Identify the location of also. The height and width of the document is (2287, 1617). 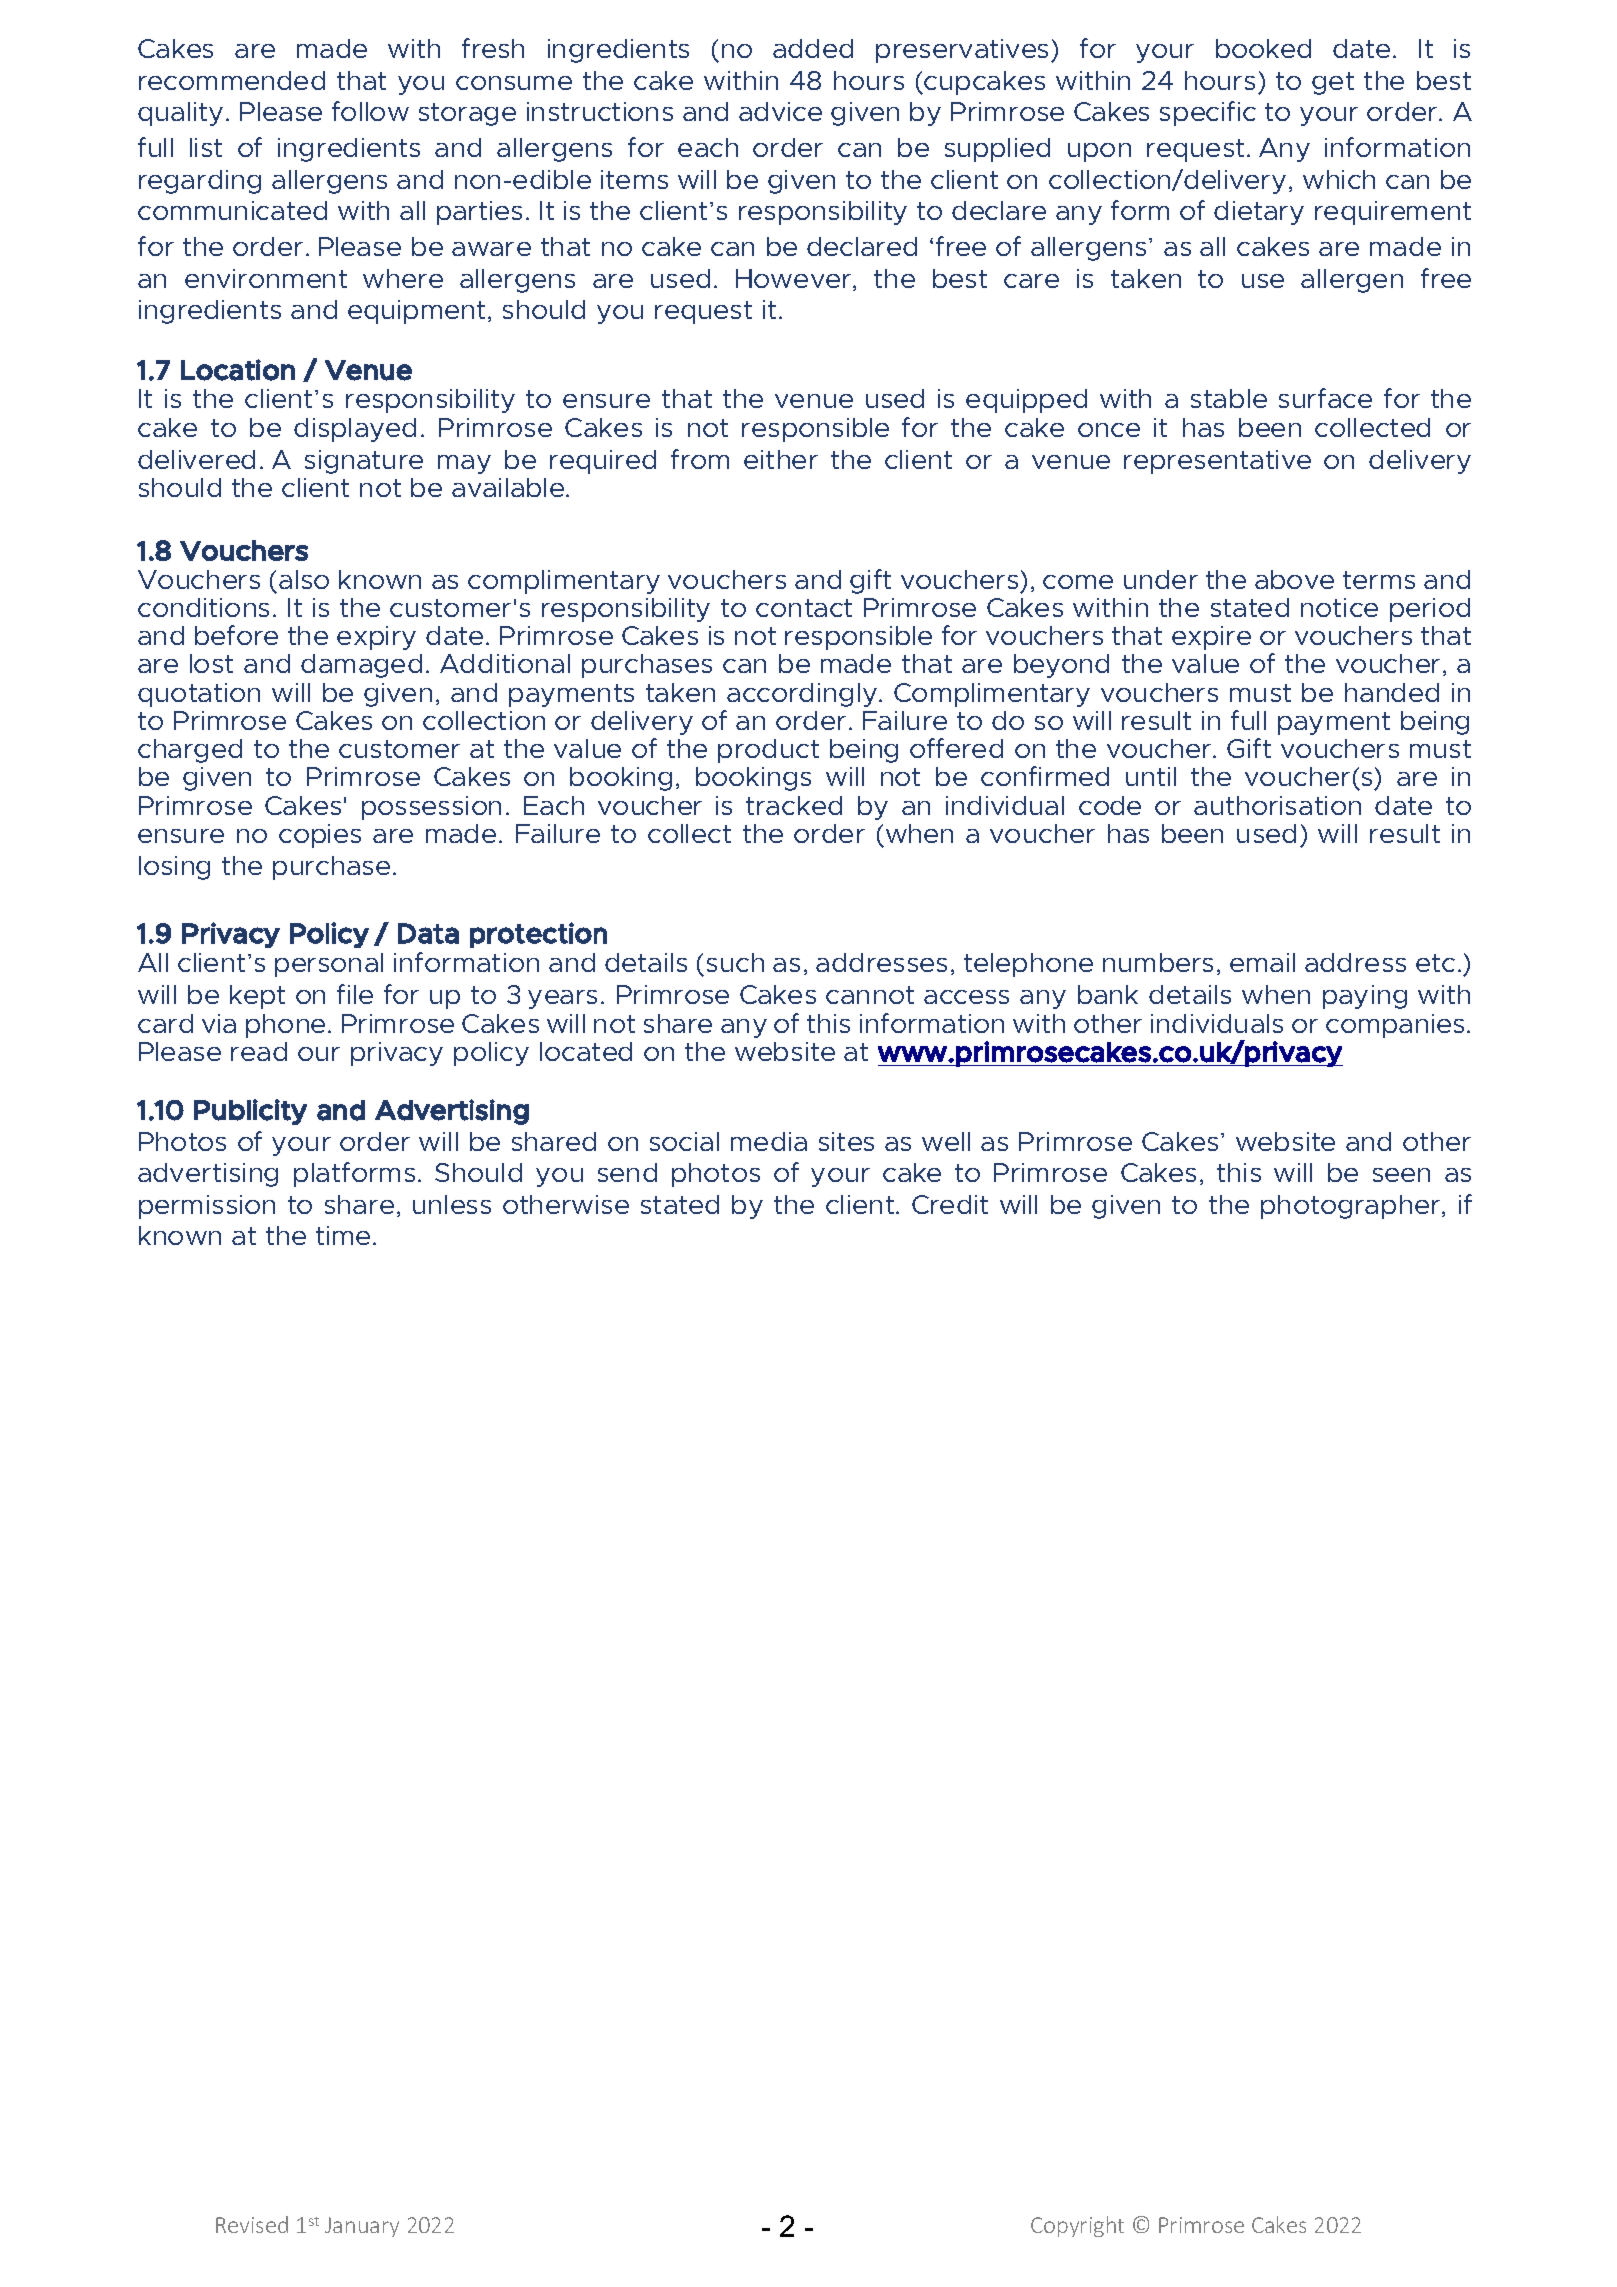
(304, 579).
